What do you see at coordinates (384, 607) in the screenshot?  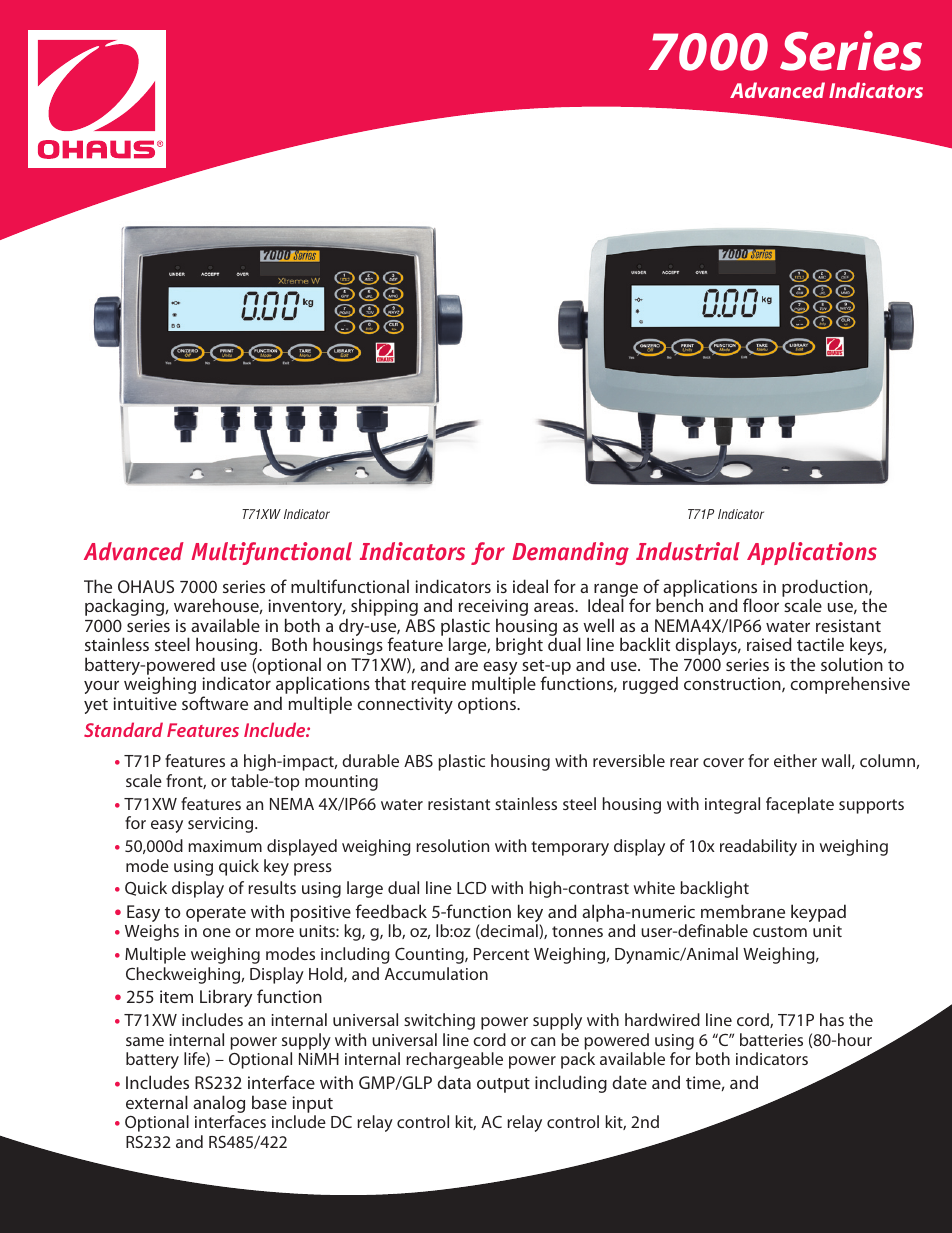 I see `shipping` at bounding box center [384, 607].
